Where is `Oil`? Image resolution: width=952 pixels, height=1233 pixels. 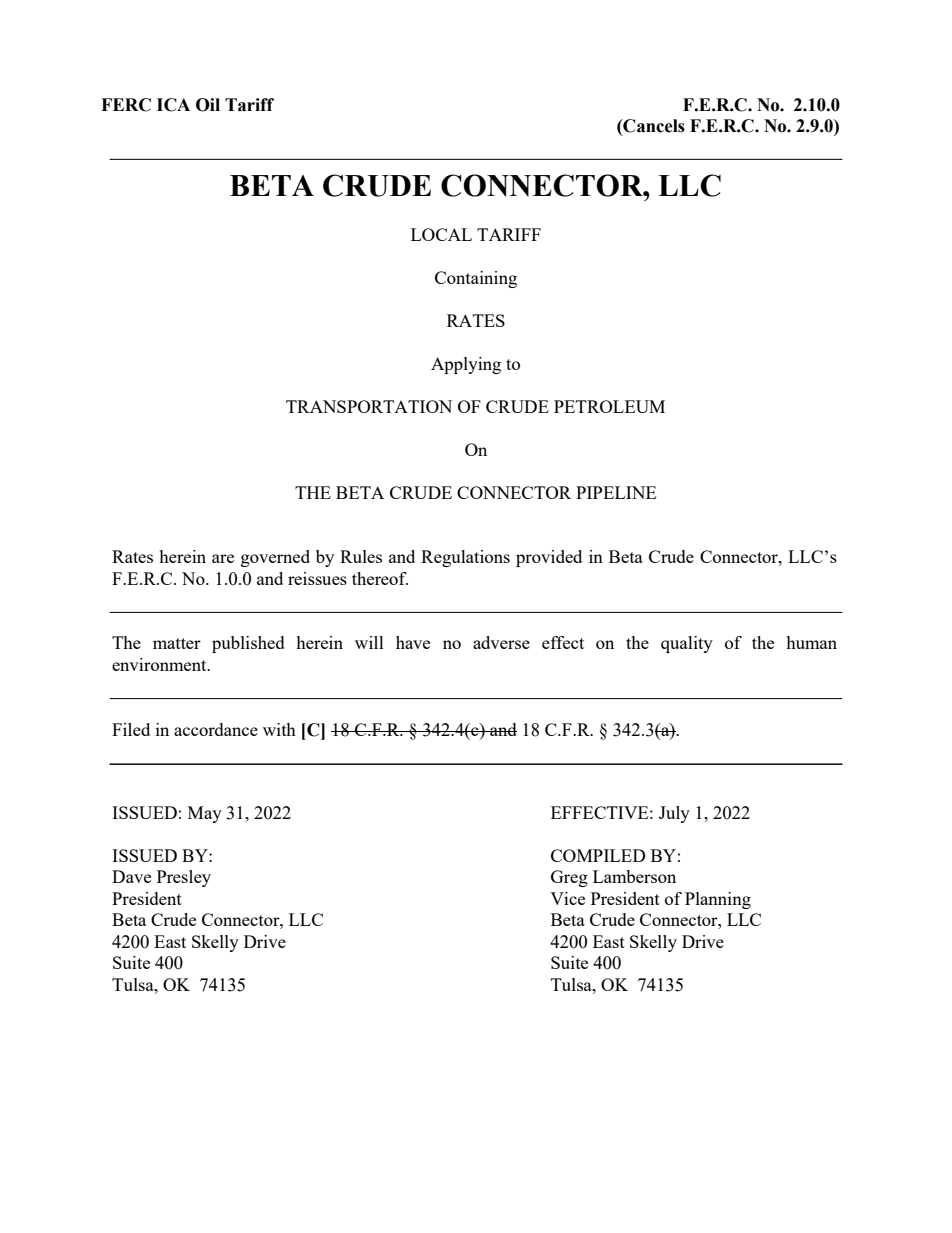
Oil is located at coordinates (208, 105).
